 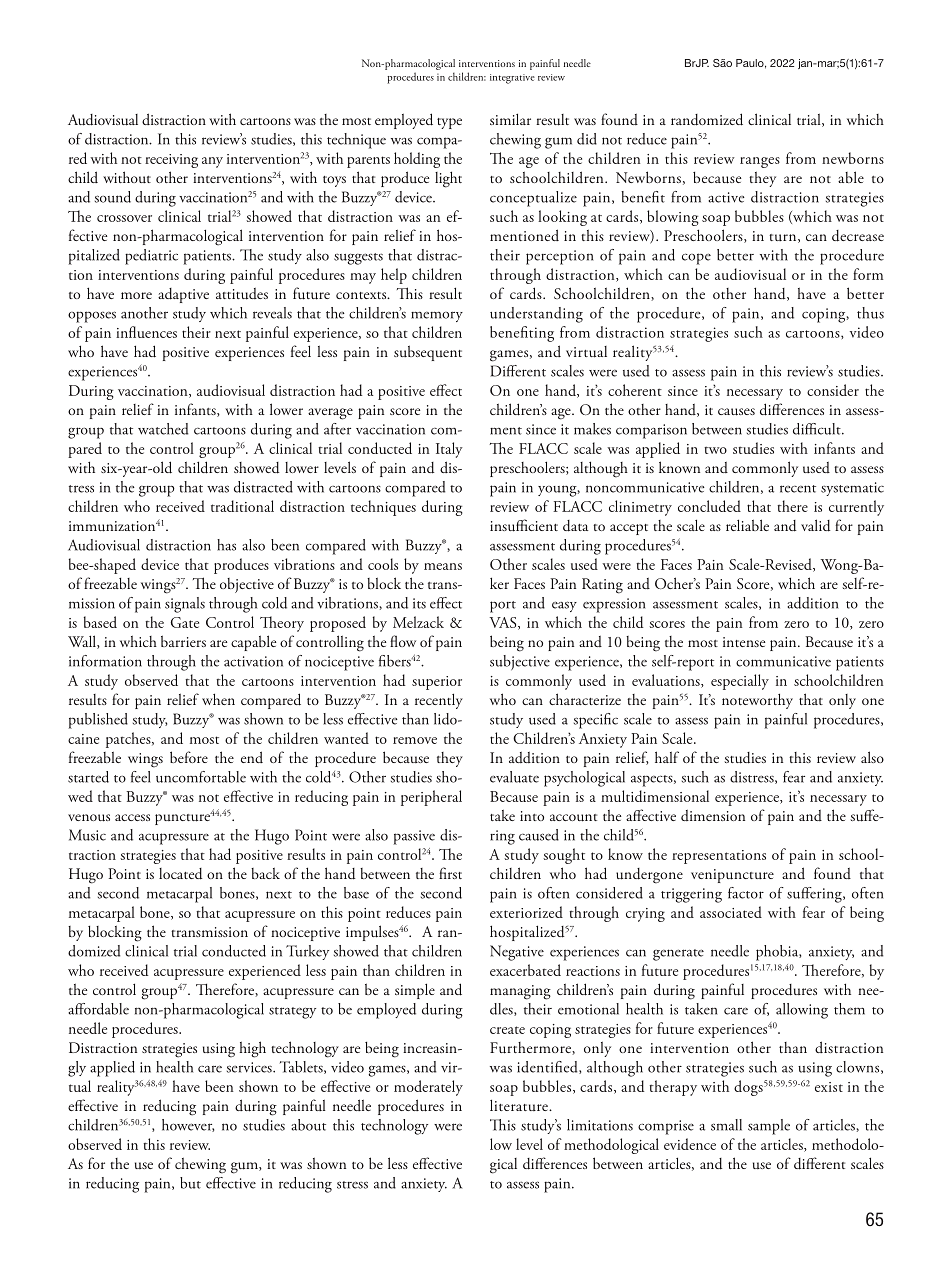 What do you see at coordinates (744, 642) in the page?
I see `intense` at bounding box center [744, 642].
